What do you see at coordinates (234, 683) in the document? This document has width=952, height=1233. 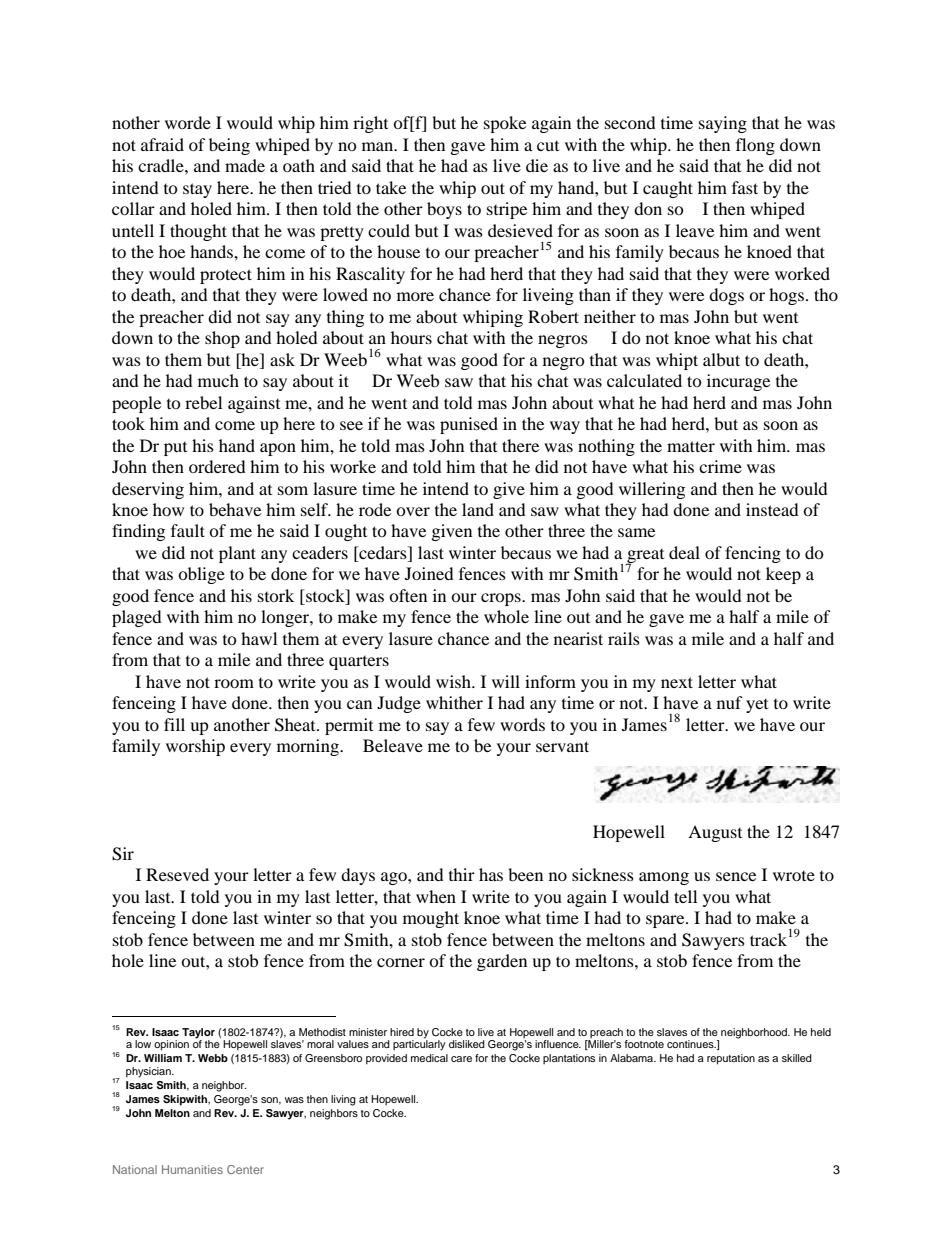 I see `room` at bounding box center [234, 683].
